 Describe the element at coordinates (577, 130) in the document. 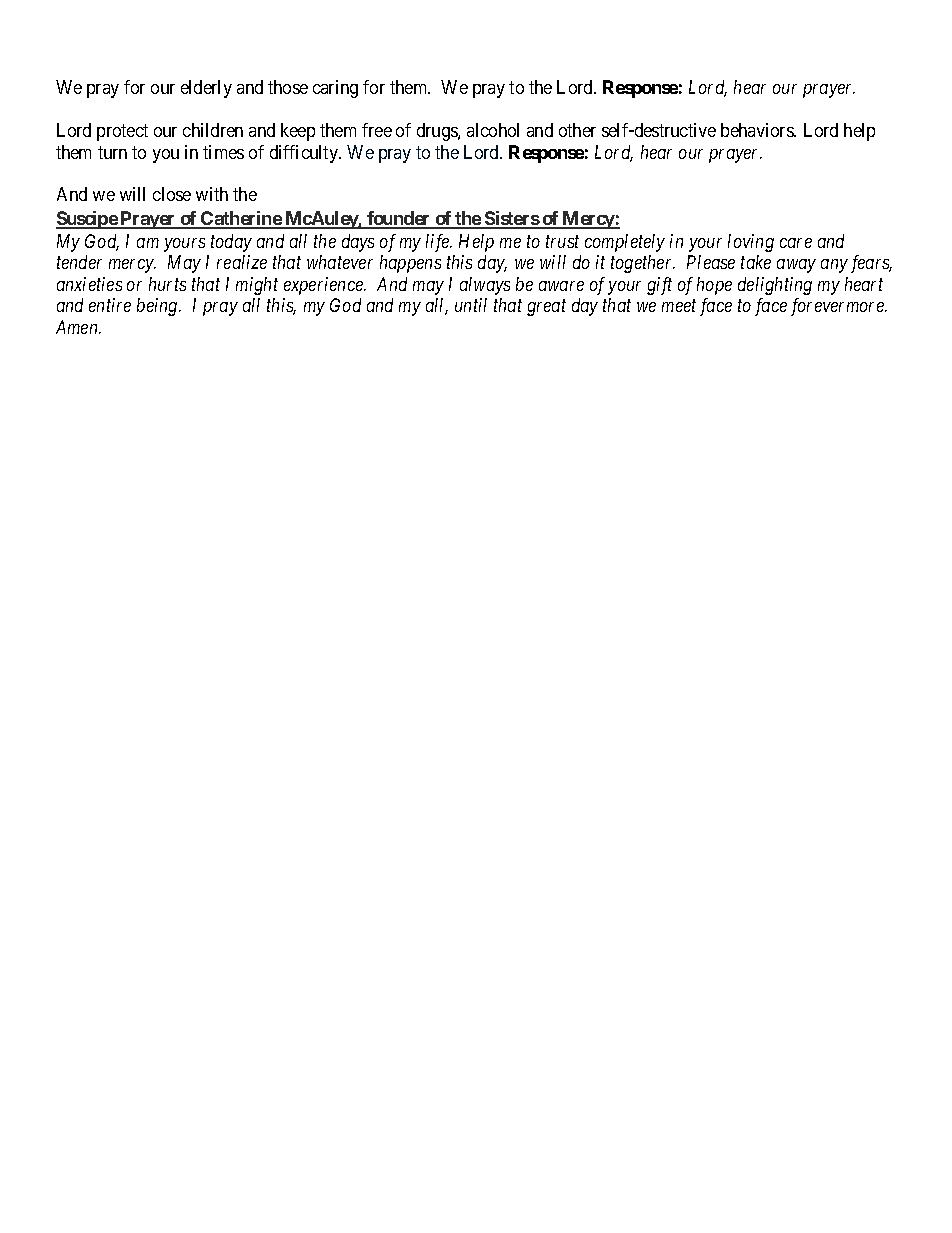

I see `other` at that location.
